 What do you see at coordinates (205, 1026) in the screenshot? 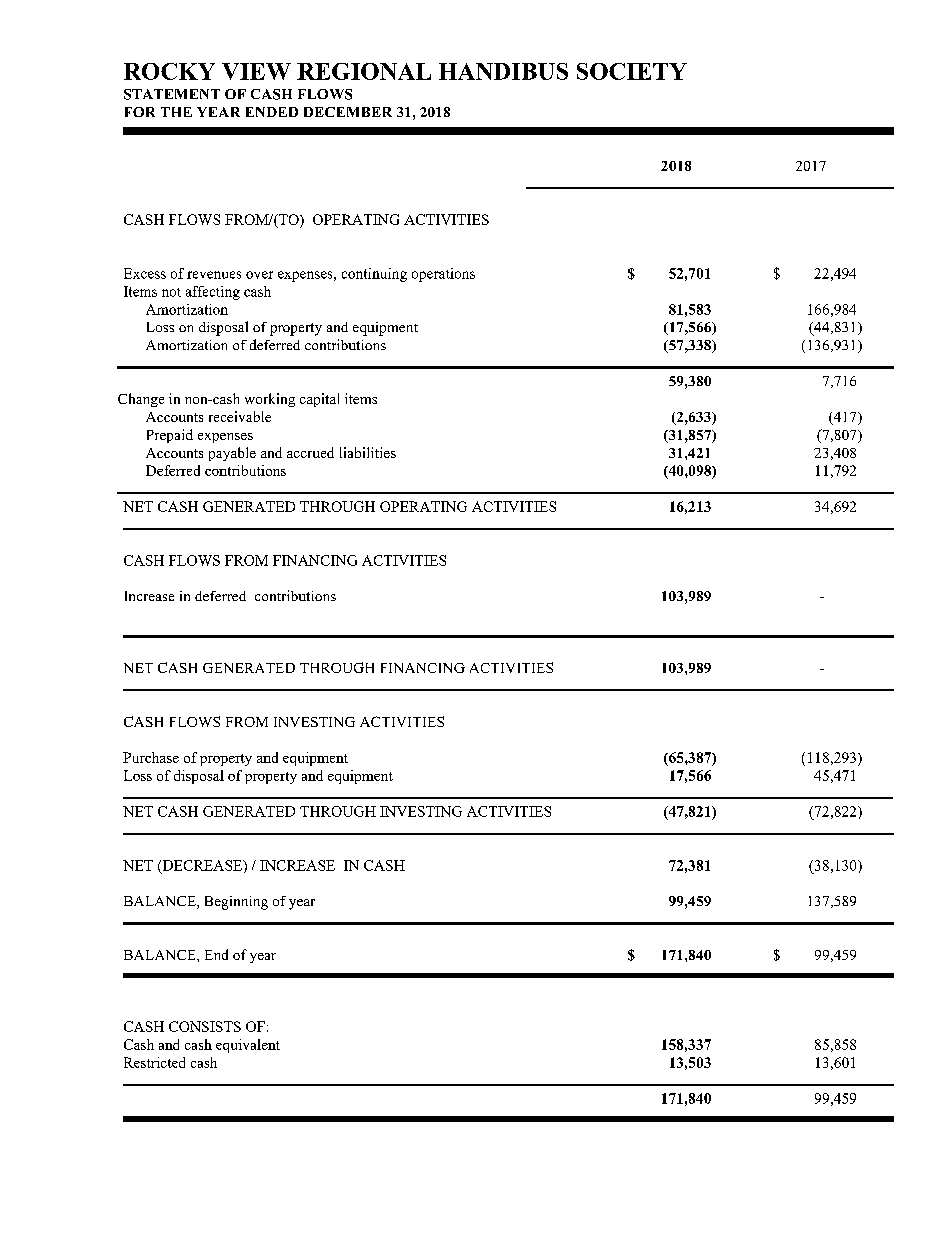
I see `CONSISTS` at bounding box center [205, 1026].
